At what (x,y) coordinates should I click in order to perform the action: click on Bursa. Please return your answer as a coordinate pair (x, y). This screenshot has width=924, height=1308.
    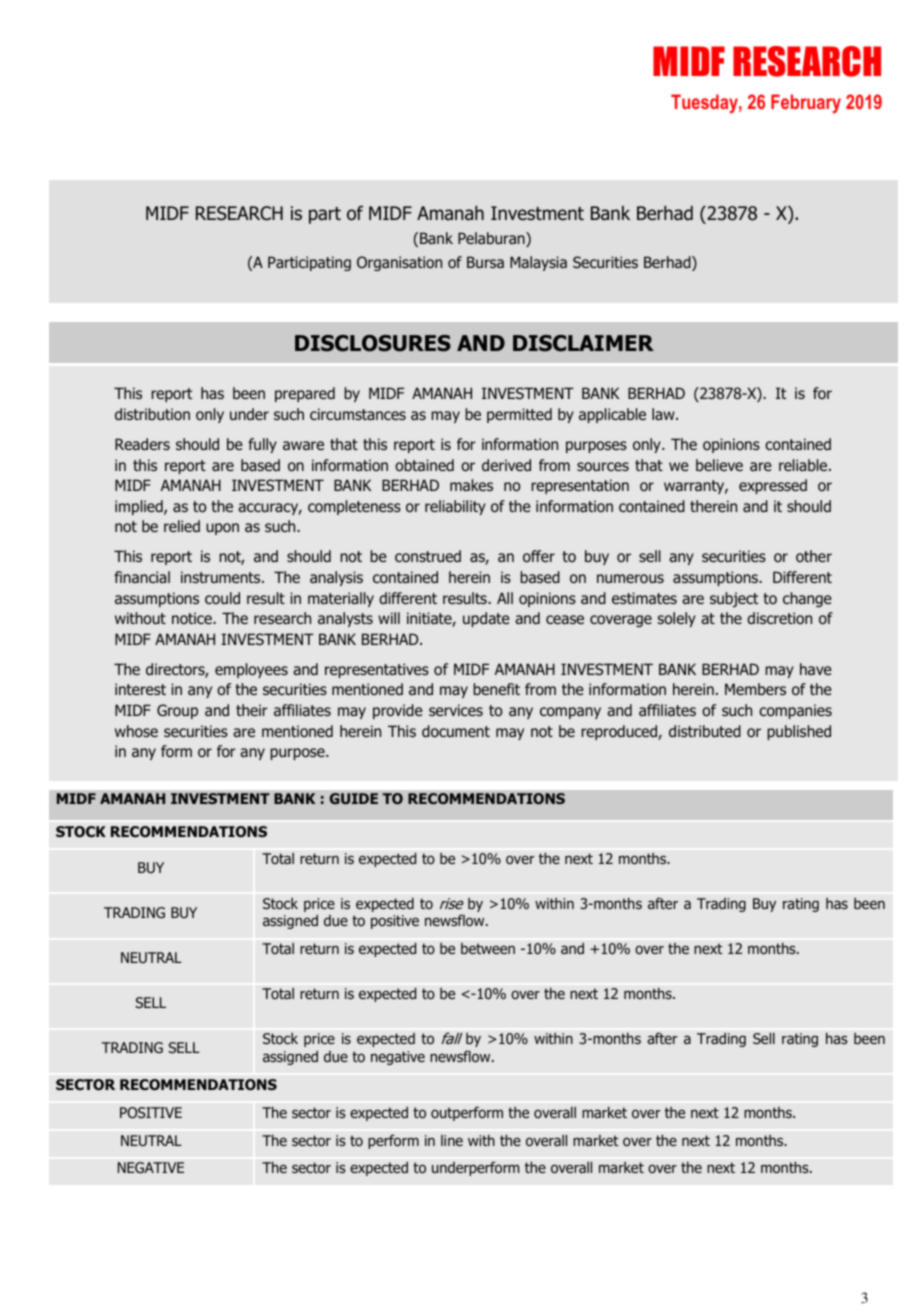
    Looking at the image, I should click on (485, 262).
